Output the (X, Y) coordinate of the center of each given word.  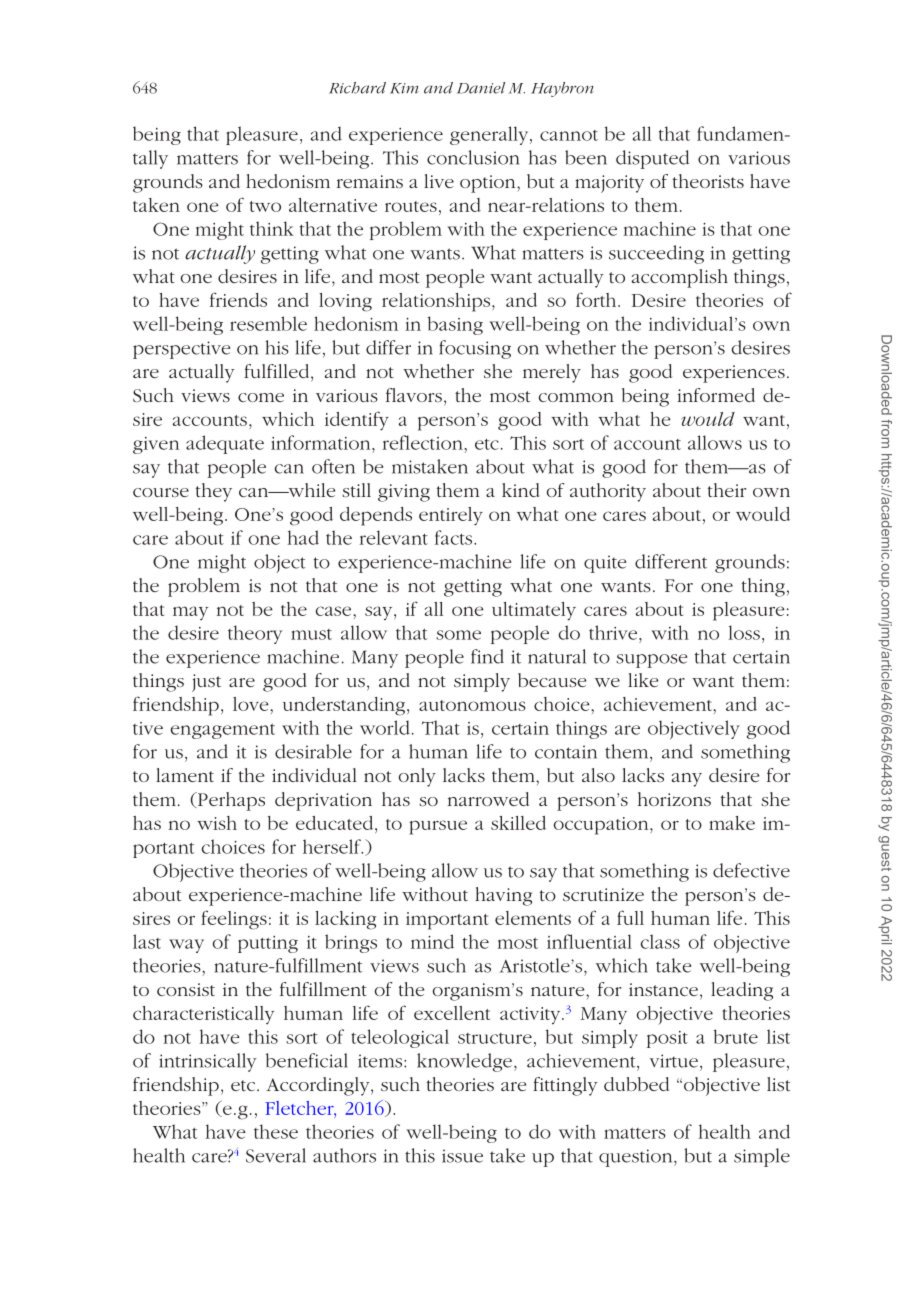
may (190, 613)
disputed (652, 159)
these (276, 1131)
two (265, 206)
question (637, 1158)
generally (490, 135)
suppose (651, 661)
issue (462, 1156)
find (487, 656)
